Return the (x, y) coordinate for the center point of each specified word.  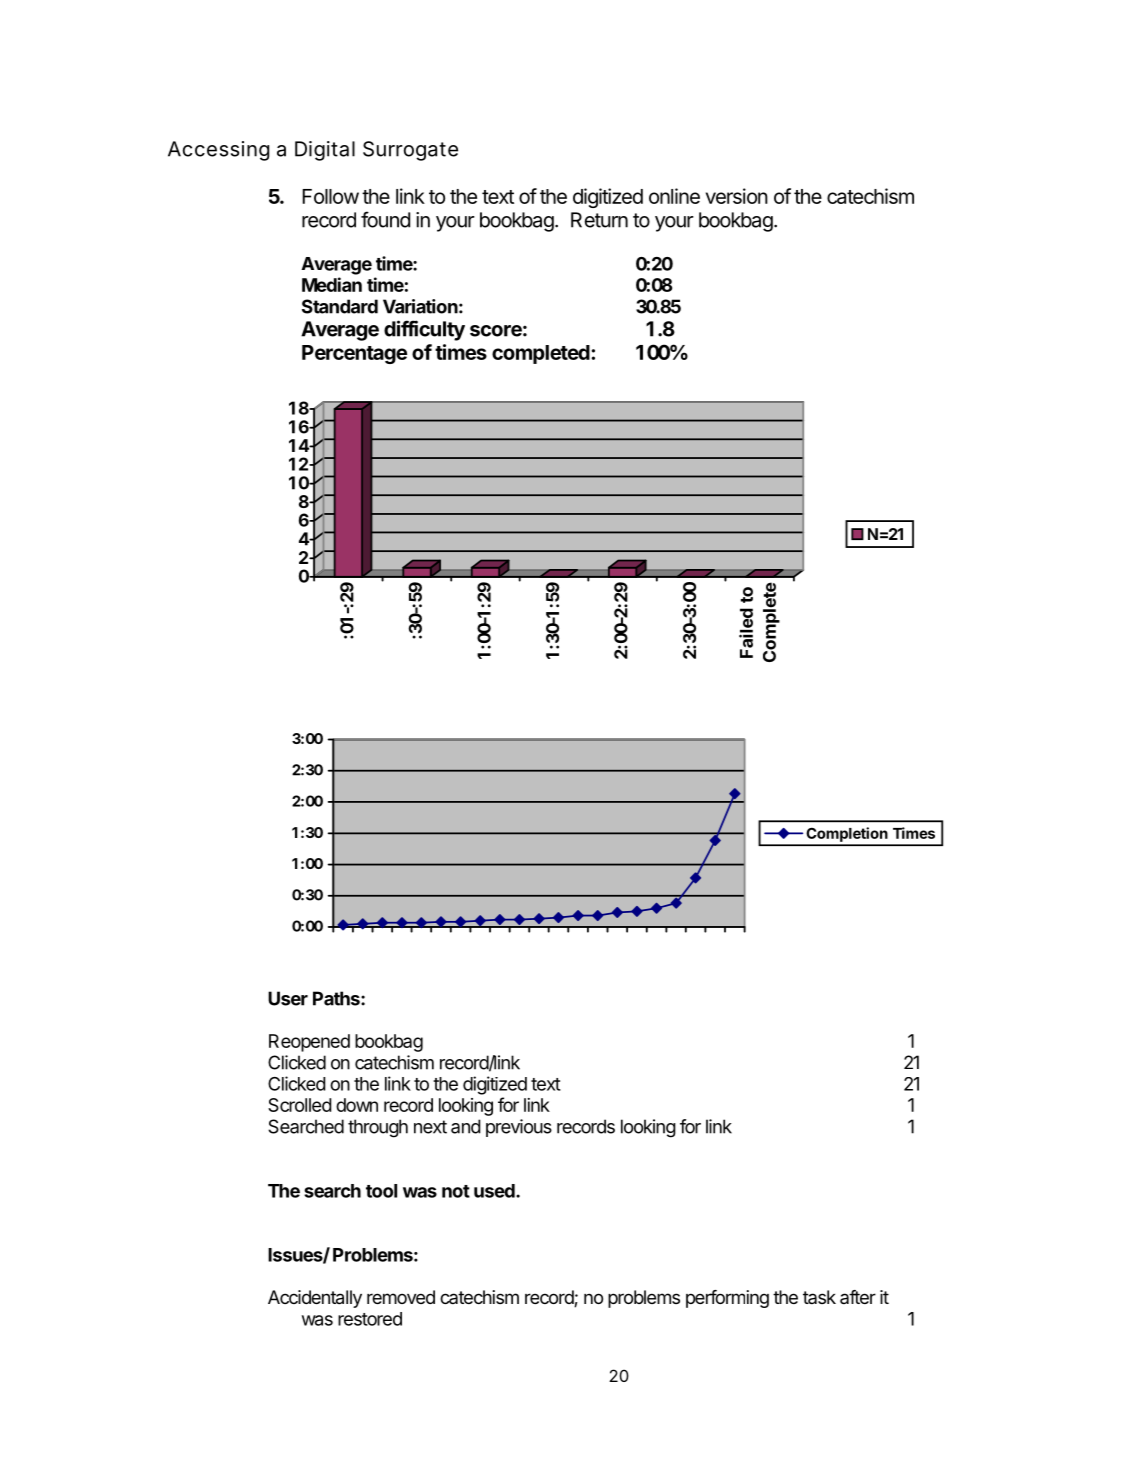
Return (599, 220)
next (430, 1127)
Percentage (354, 354)
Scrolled (300, 1105)
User (288, 998)
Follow (330, 196)
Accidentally (315, 1299)
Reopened (309, 1043)
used (495, 1191)
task (819, 1297)
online (674, 196)
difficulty (424, 330)
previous (519, 1128)
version (737, 196)
